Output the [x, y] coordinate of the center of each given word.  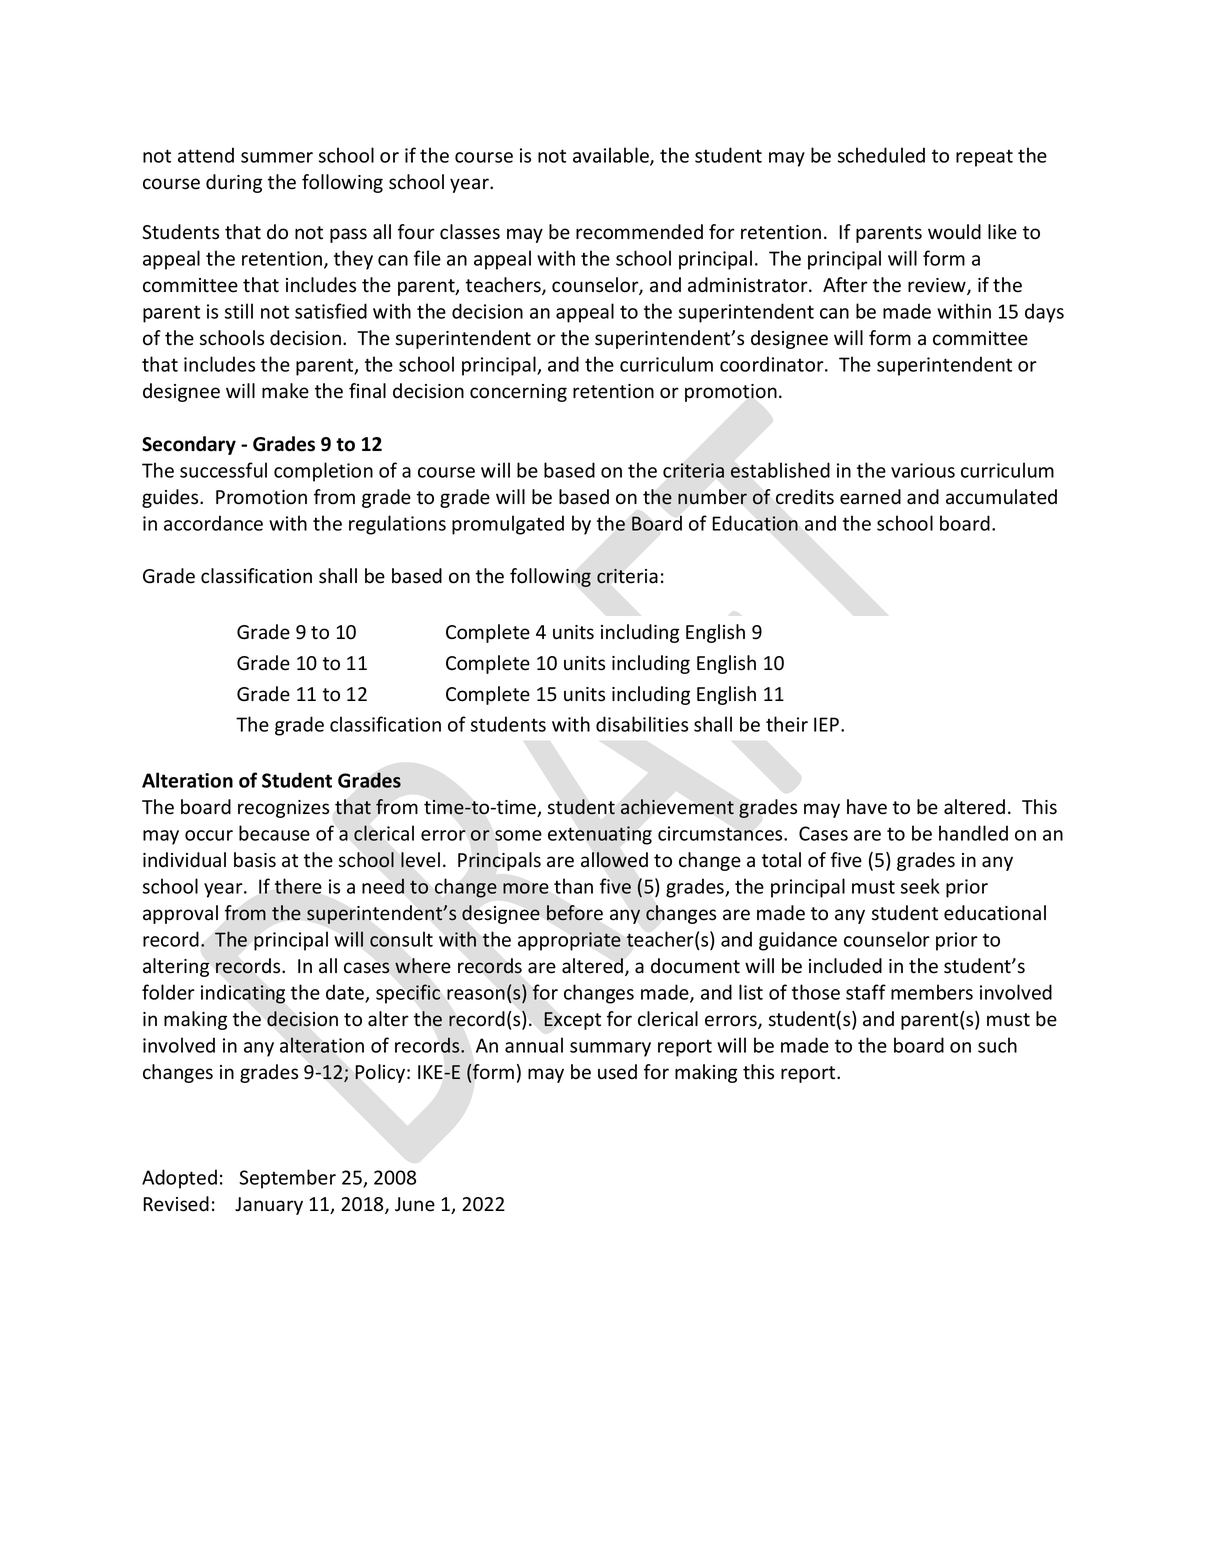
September [287, 1179]
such [997, 1045]
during [234, 183]
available [612, 156]
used [617, 1072]
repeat [984, 158]
